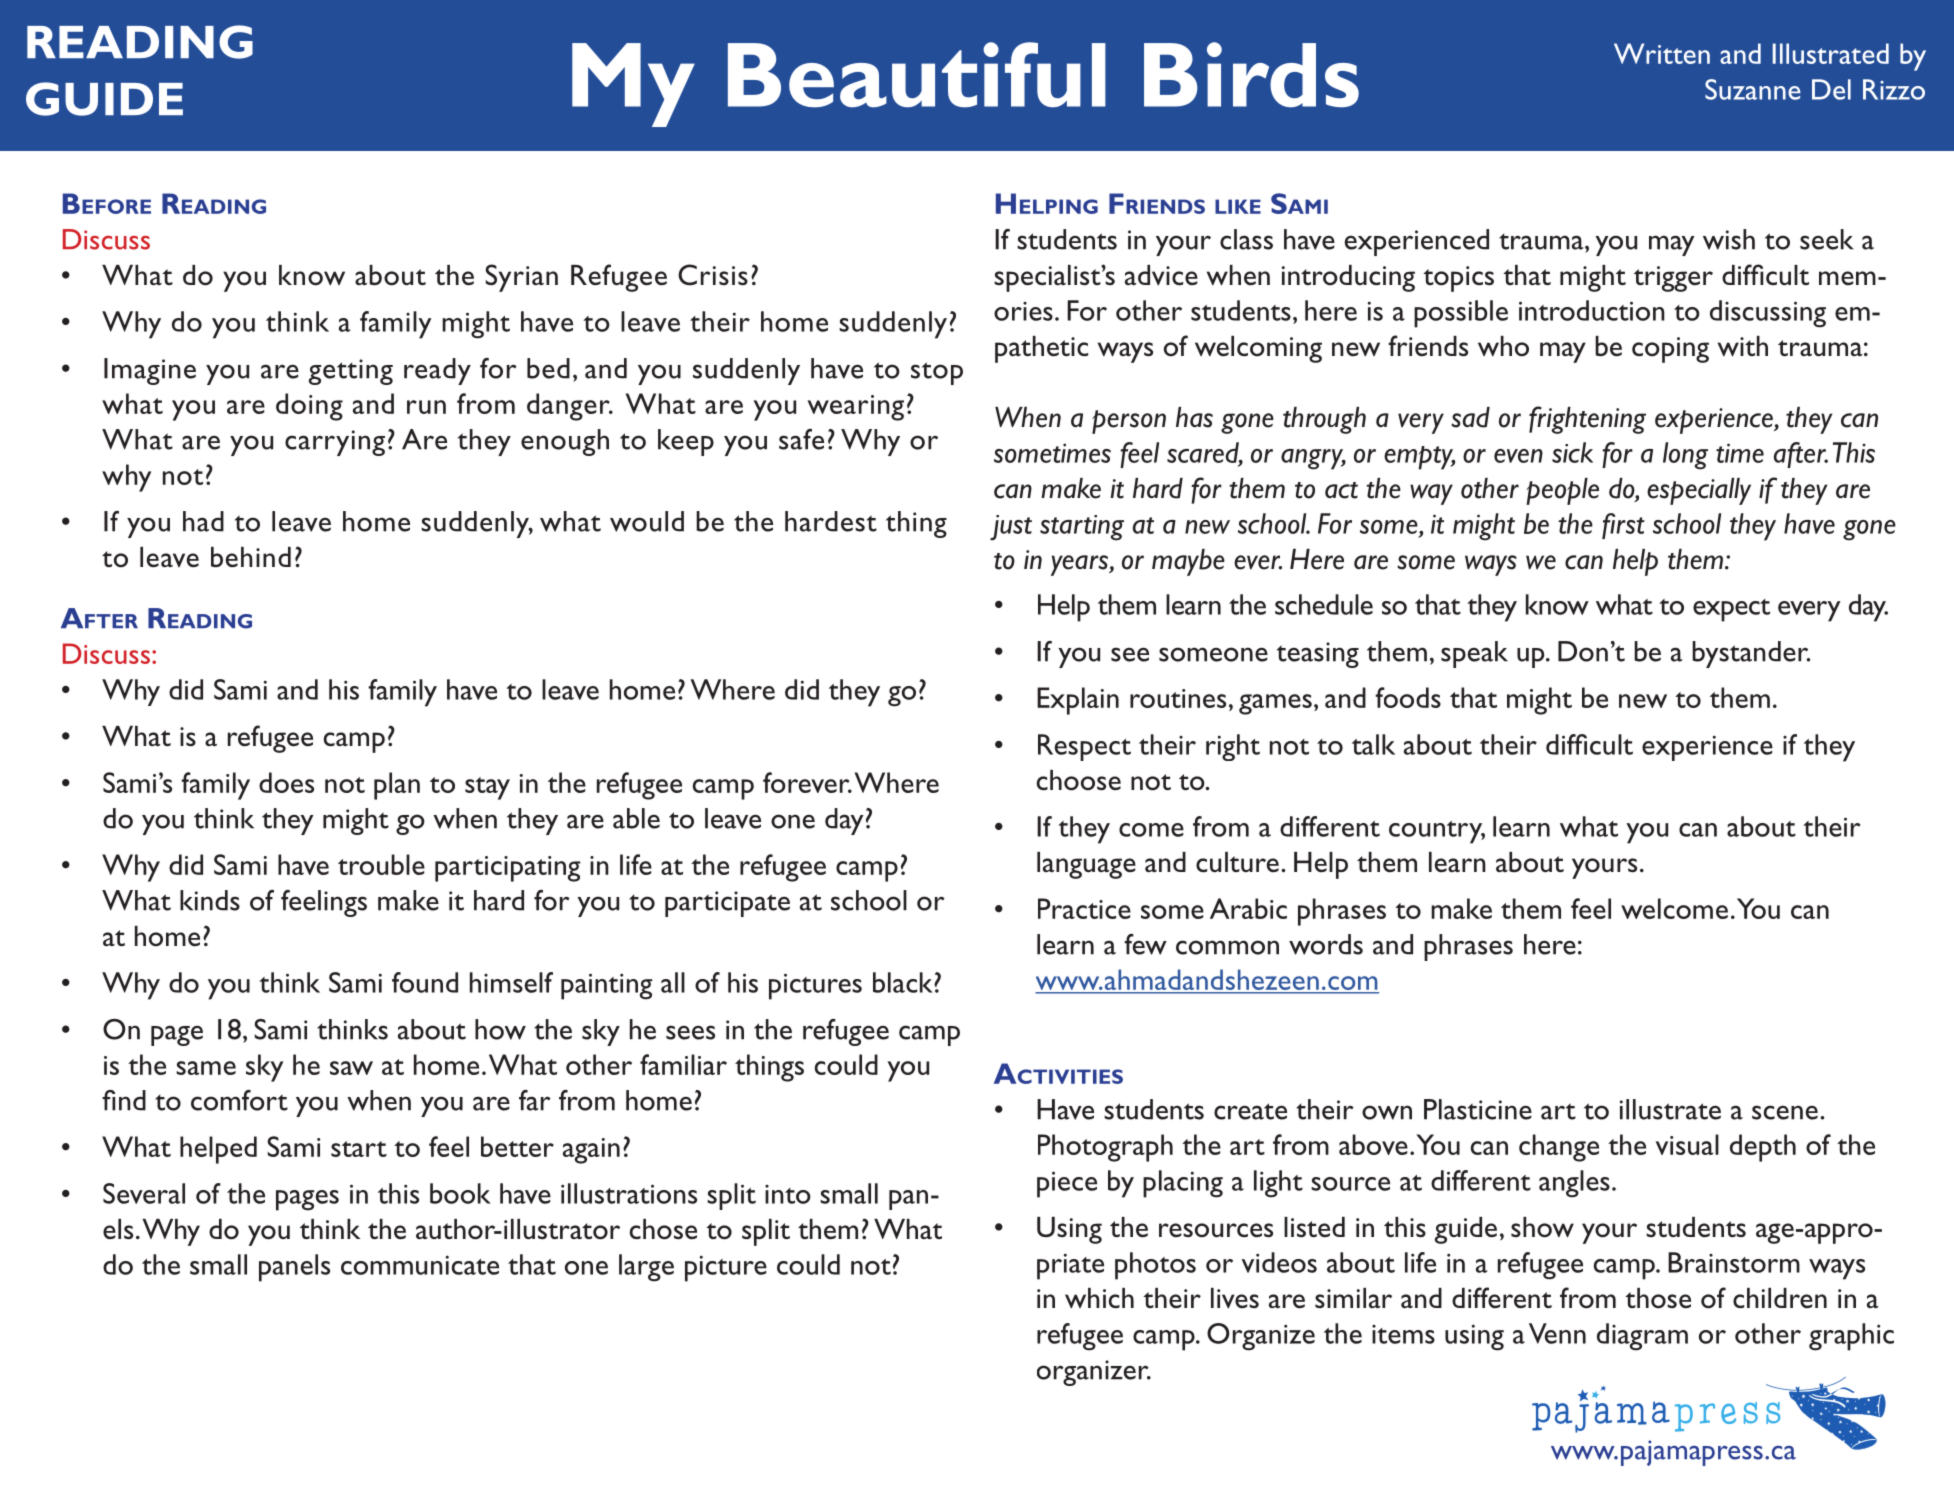  I want to click on Practice, so click(1084, 908).
